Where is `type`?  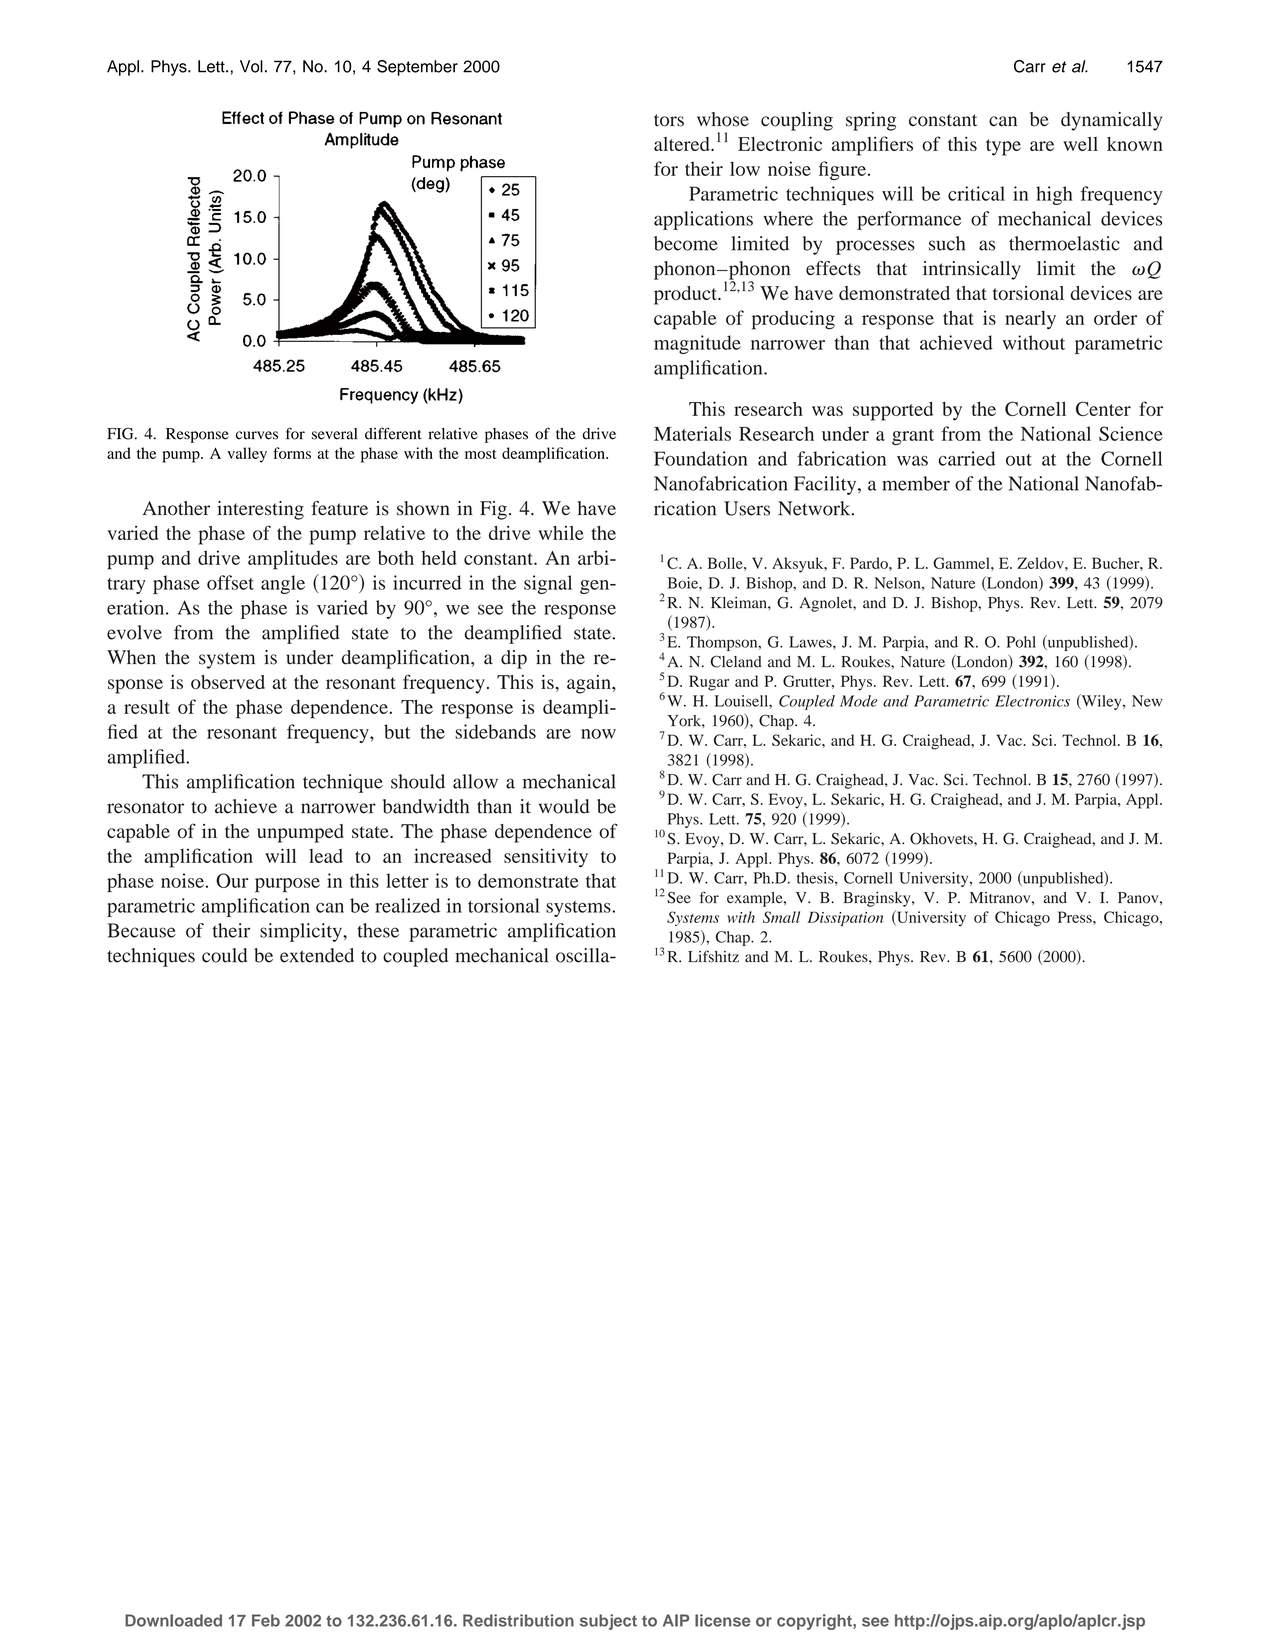 type is located at coordinates (1003, 147).
